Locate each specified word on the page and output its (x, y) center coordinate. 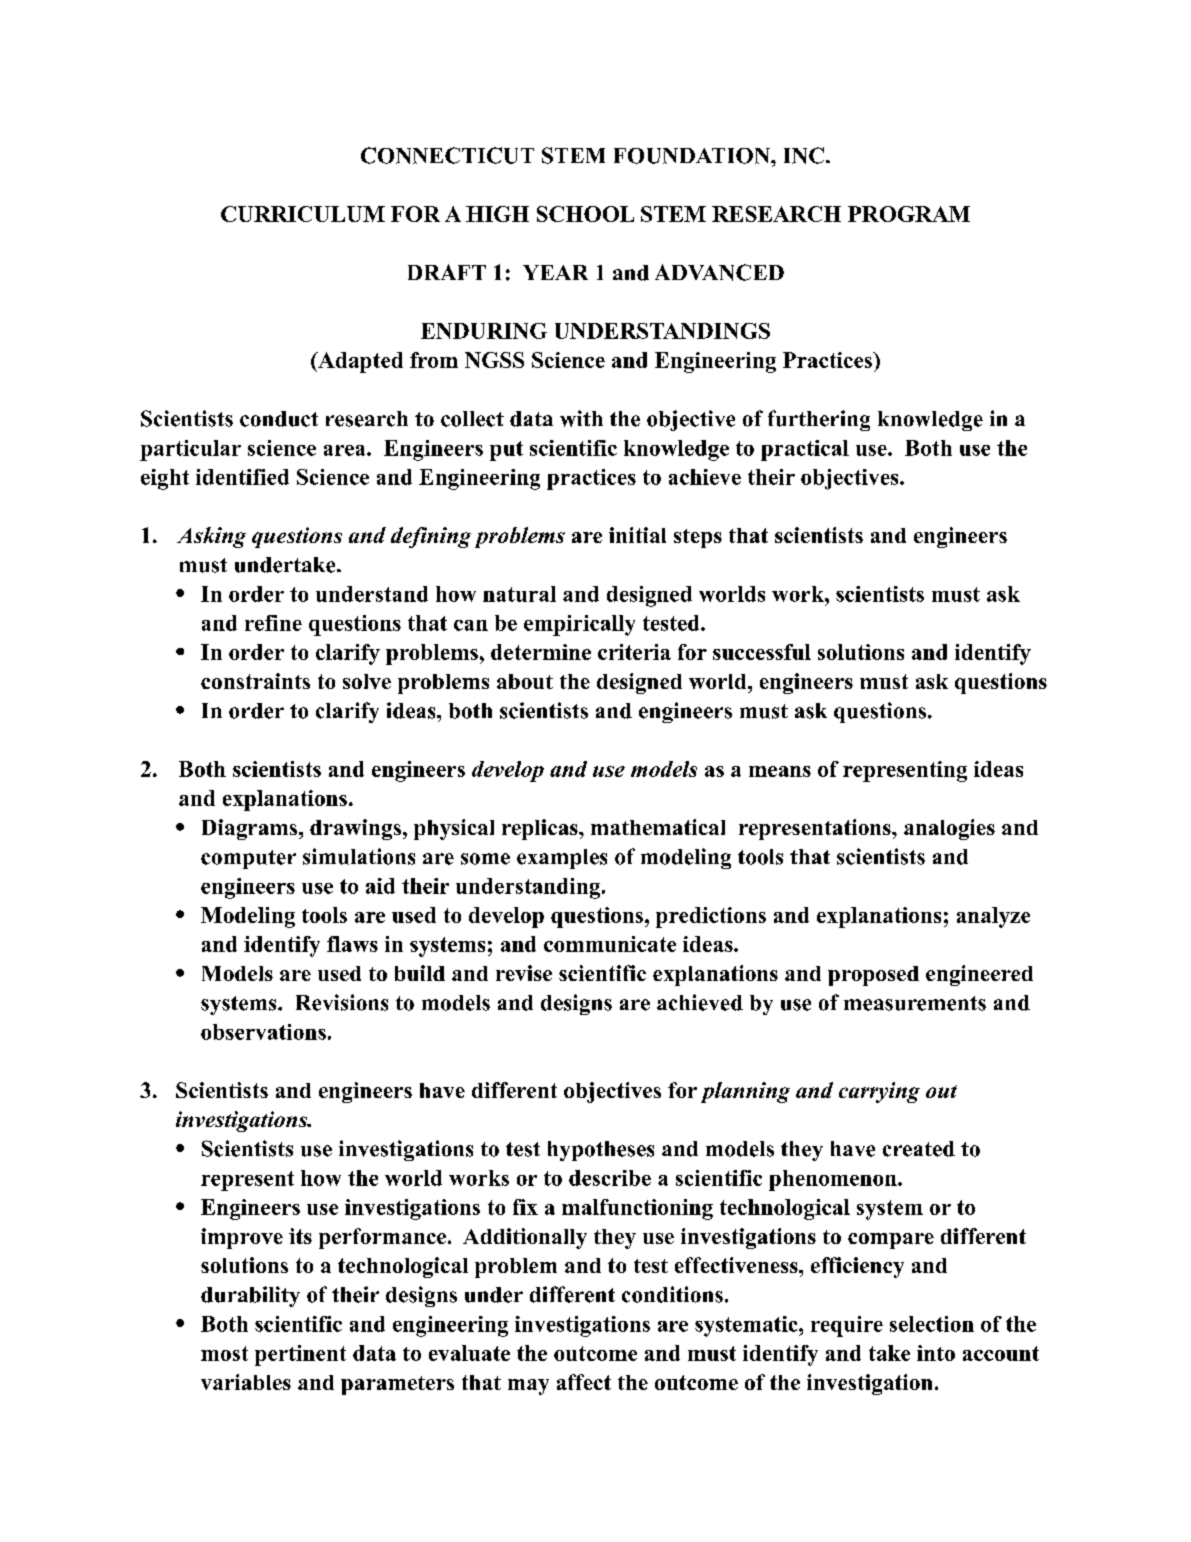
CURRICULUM (303, 214)
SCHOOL (585, 214)
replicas (541, 829)
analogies (949, 829)
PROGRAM (909, 214)
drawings (355, 829)
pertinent (300, 1355)
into (936, 1353)
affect (584, 1382)
